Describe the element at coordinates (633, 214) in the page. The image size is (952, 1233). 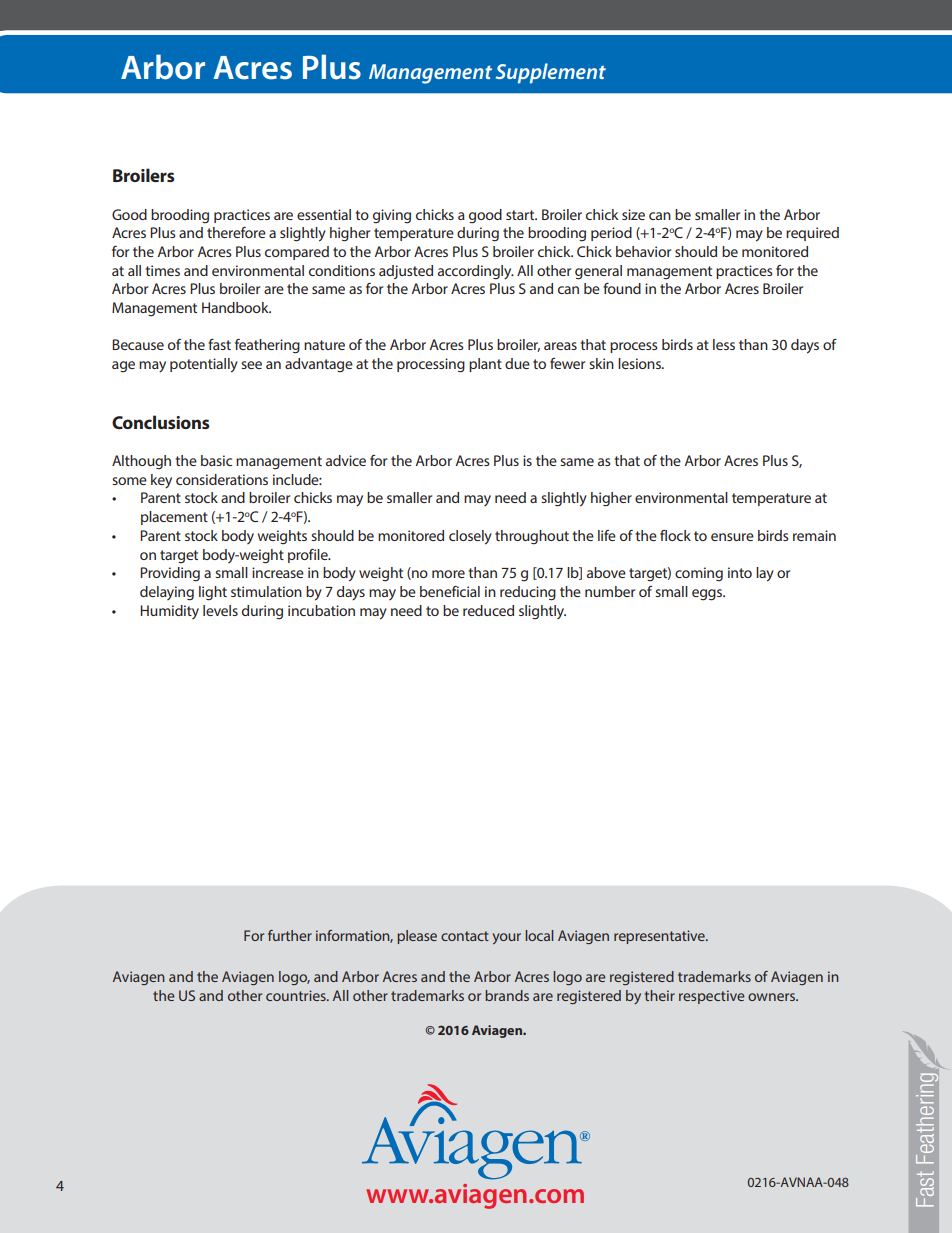
I see `size` at that location.
